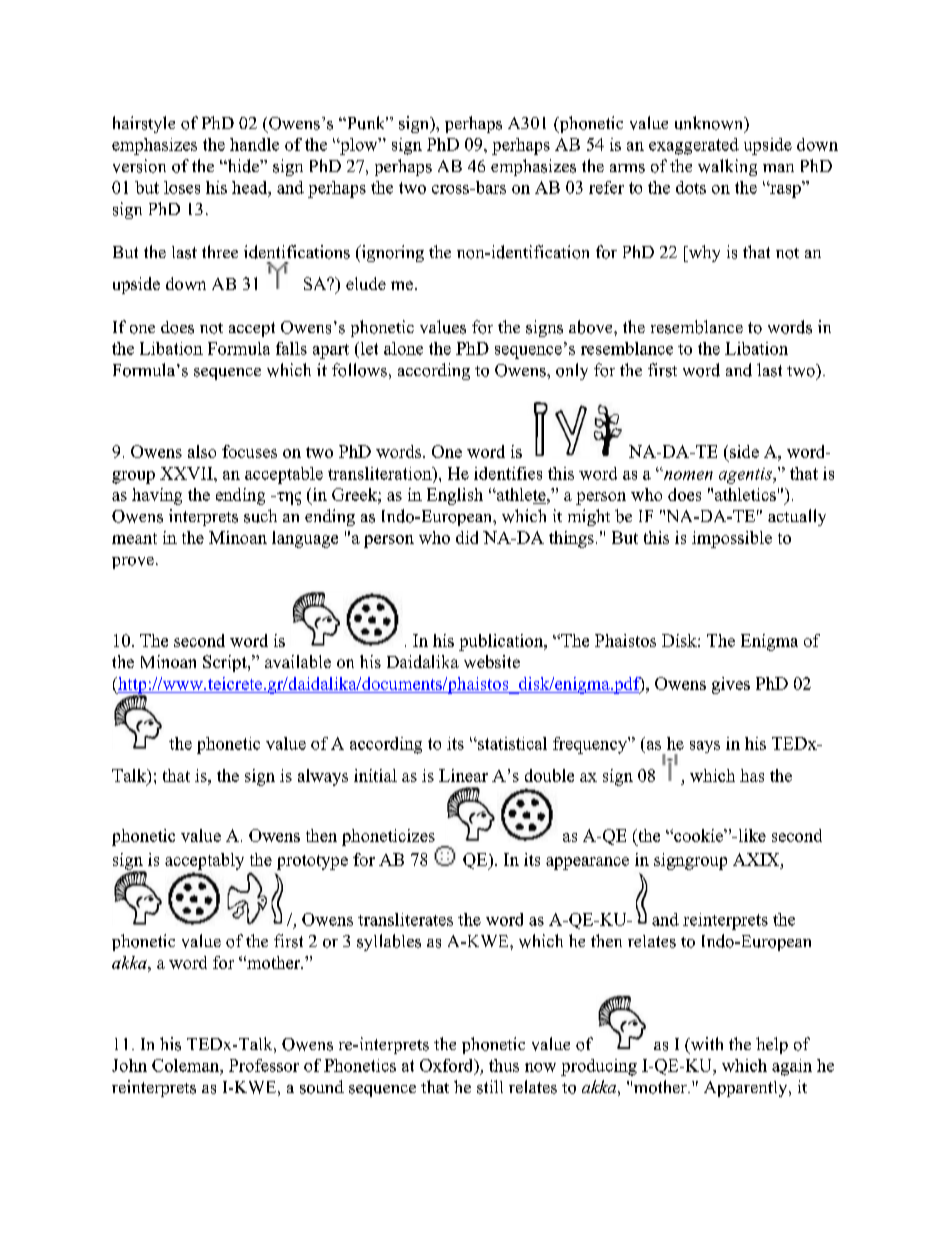 The width and height of the document is (952, 1233). What do you see at coordinates (705, 1045) in the document?
I see `with` at bounding box center [705, 1045].
